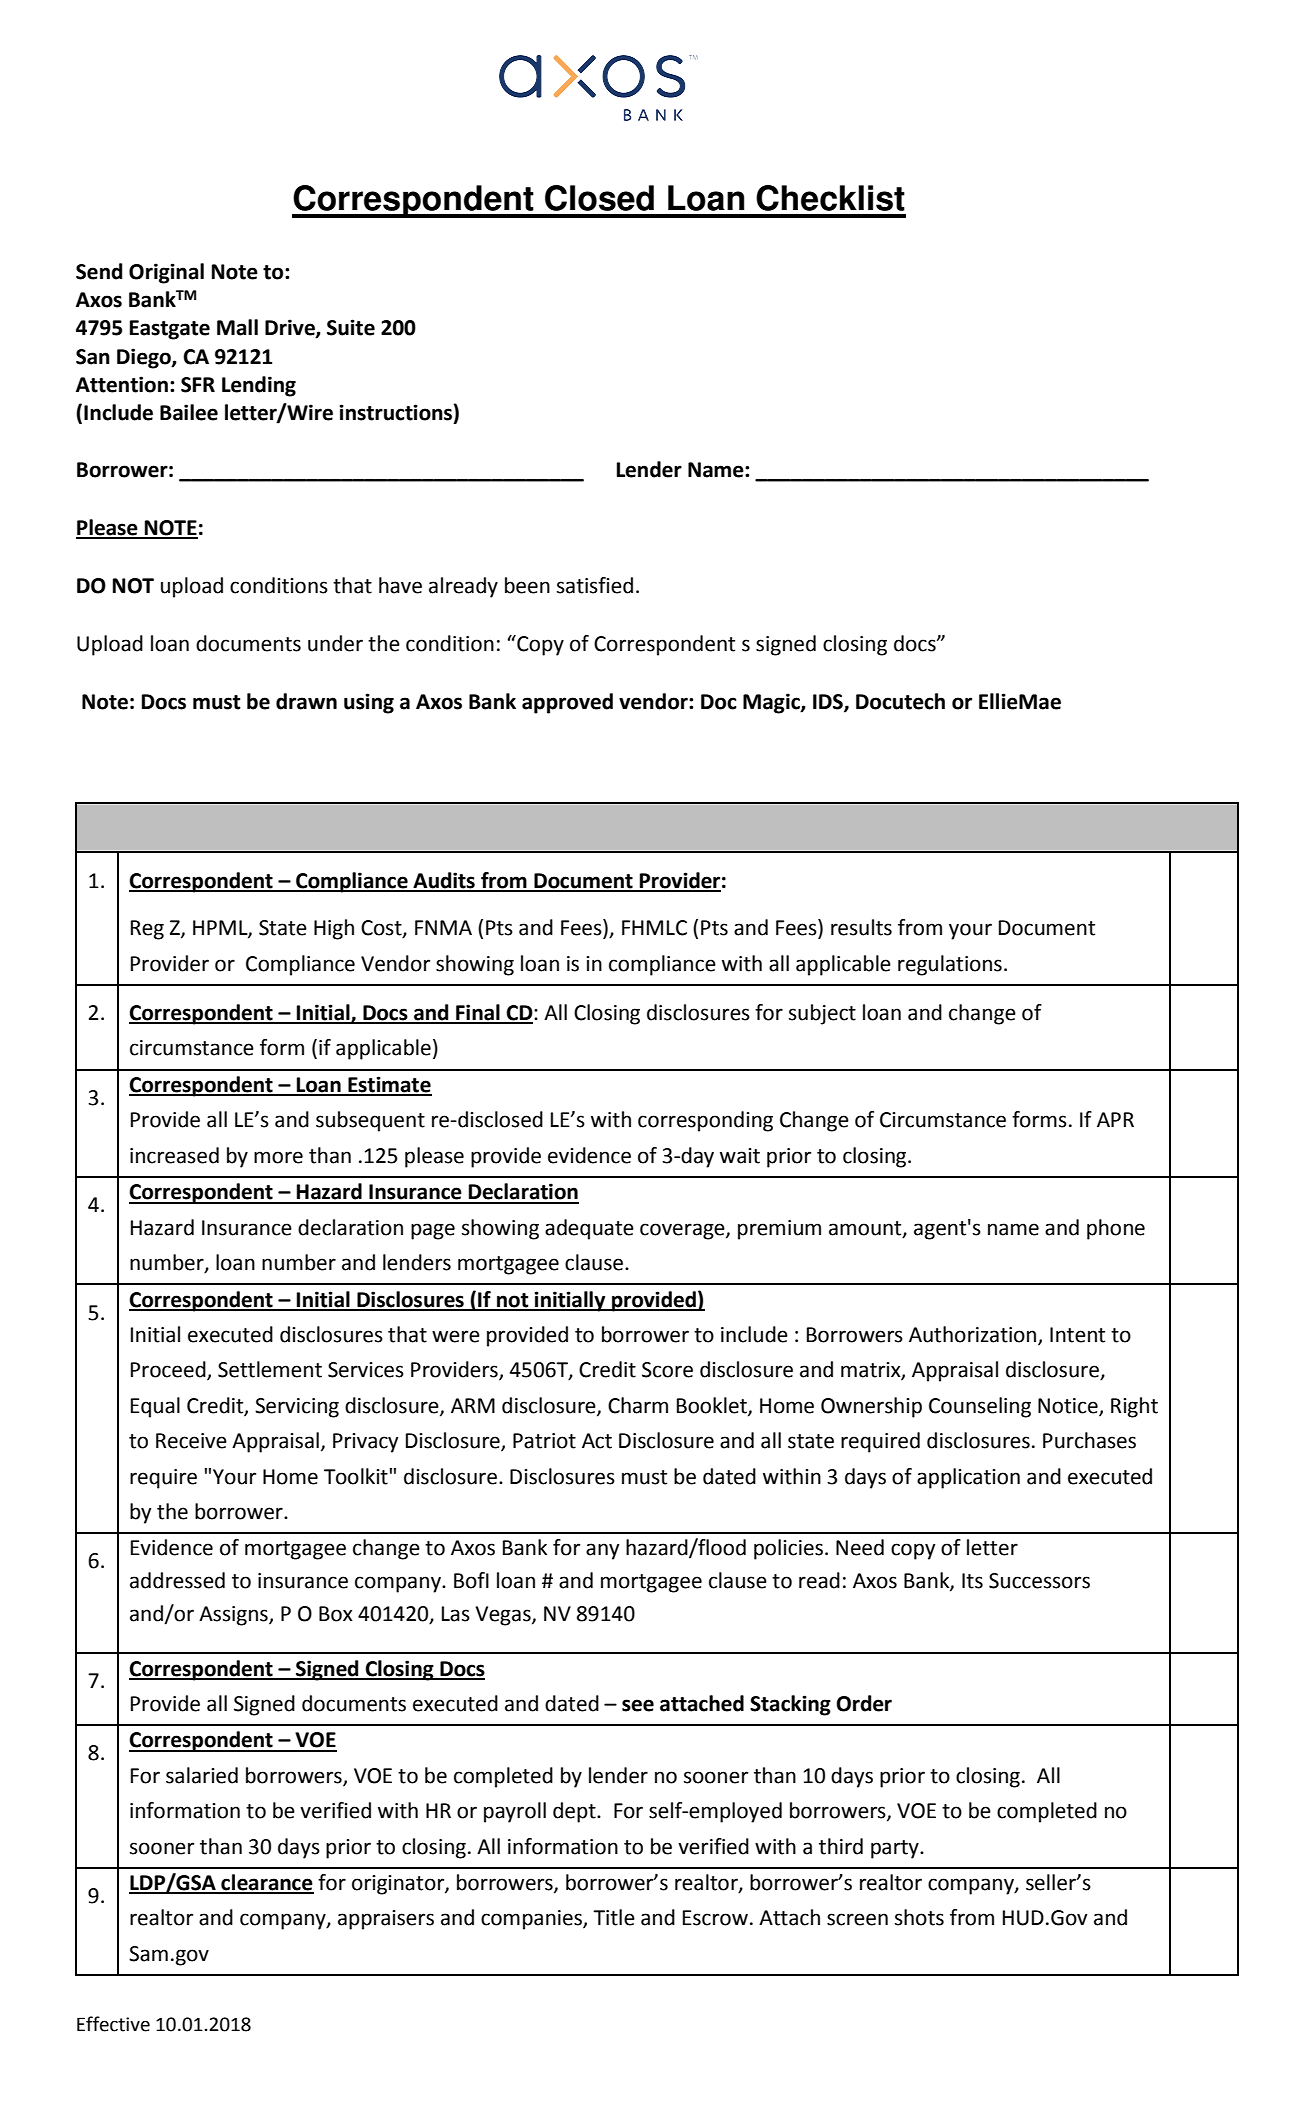 This document has width=1291, height=2127. Describe the element at coordinates (950, 965) in the document. I see `regulations` at that location.
